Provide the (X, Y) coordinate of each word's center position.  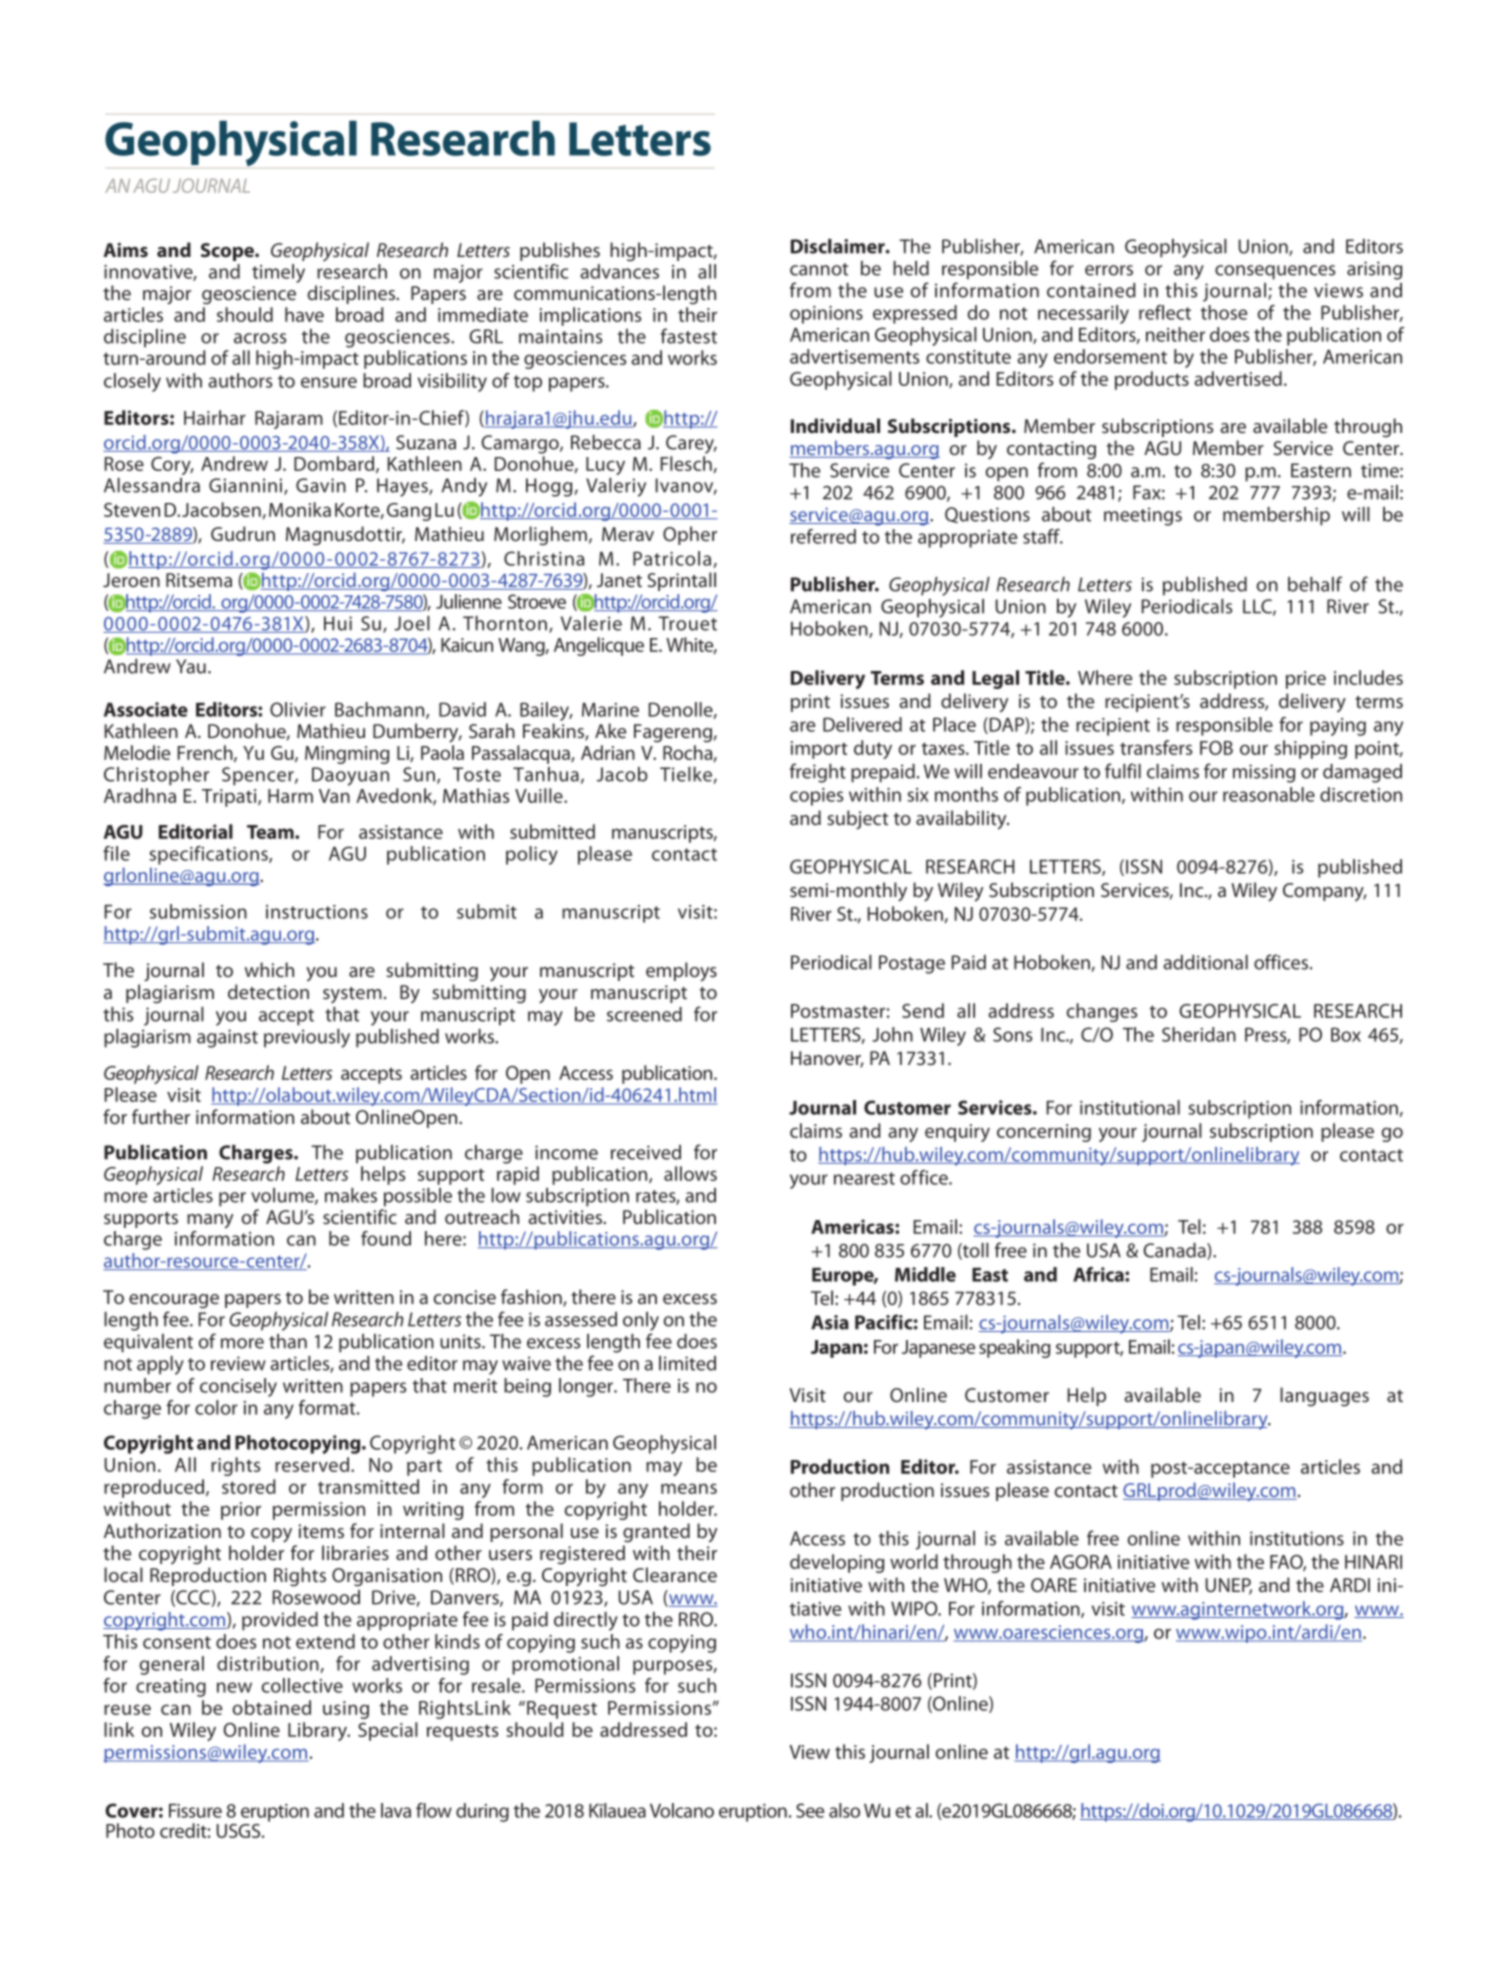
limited (687, 1363)
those (1224, 312)
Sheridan (1199, 1034)
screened (644, 1014)
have (304, 314)
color (216, 1407)
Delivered (862, 724)
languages (1324, 1397)
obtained (272, 1707)
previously (307, 1038)
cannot (819, 269)
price (1306, 680)
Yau (191, 666)
